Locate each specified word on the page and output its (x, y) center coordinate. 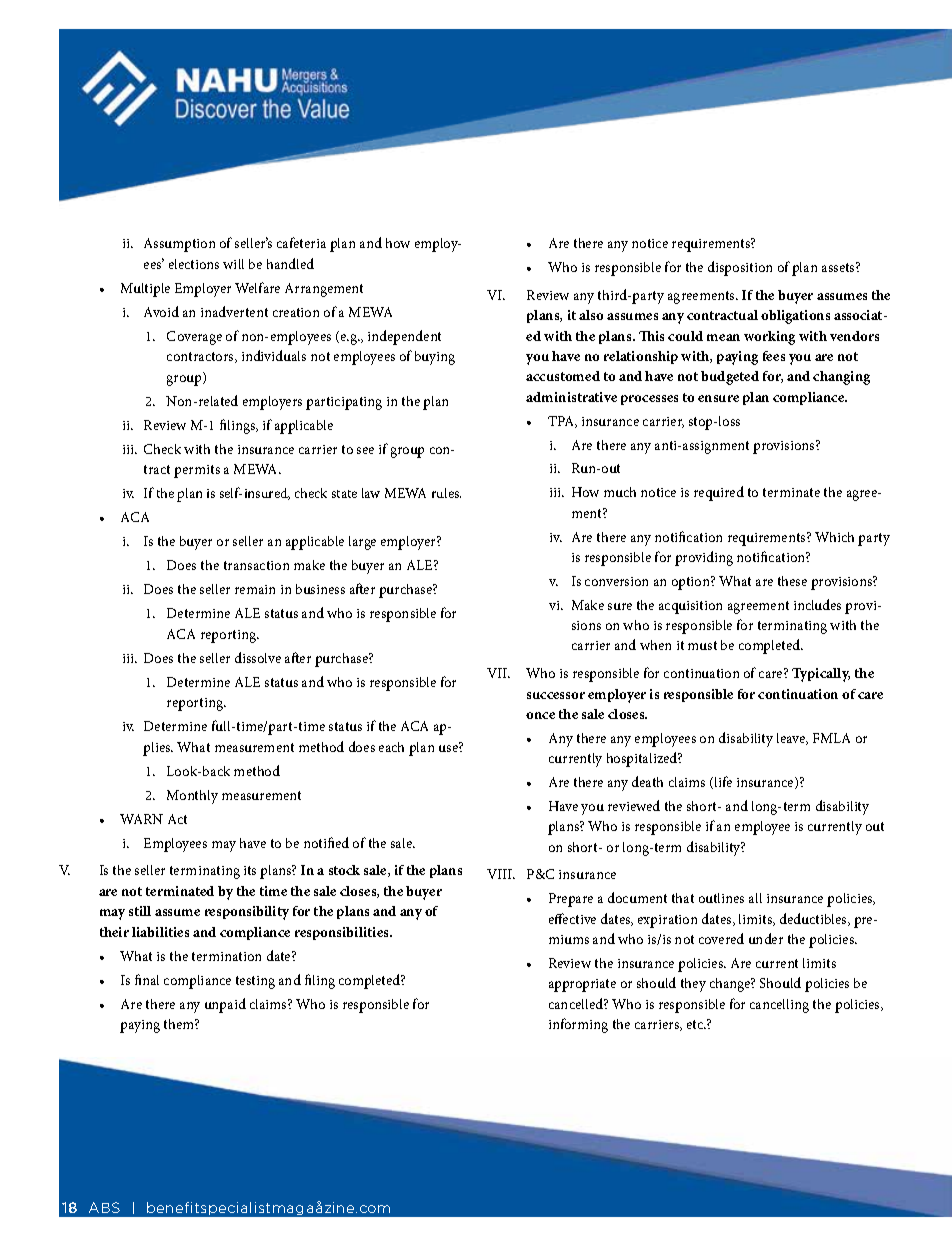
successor (556, 695)
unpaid (225, 1005)
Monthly (192, 797)
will (233, 264)
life (722, 782)
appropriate (582, 985)
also (591, 315)
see (365, 450)
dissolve (258, 657)
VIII (501, 874)
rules (446, 493)
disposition (740, 268)
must (702, 645)
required (719, 493)
